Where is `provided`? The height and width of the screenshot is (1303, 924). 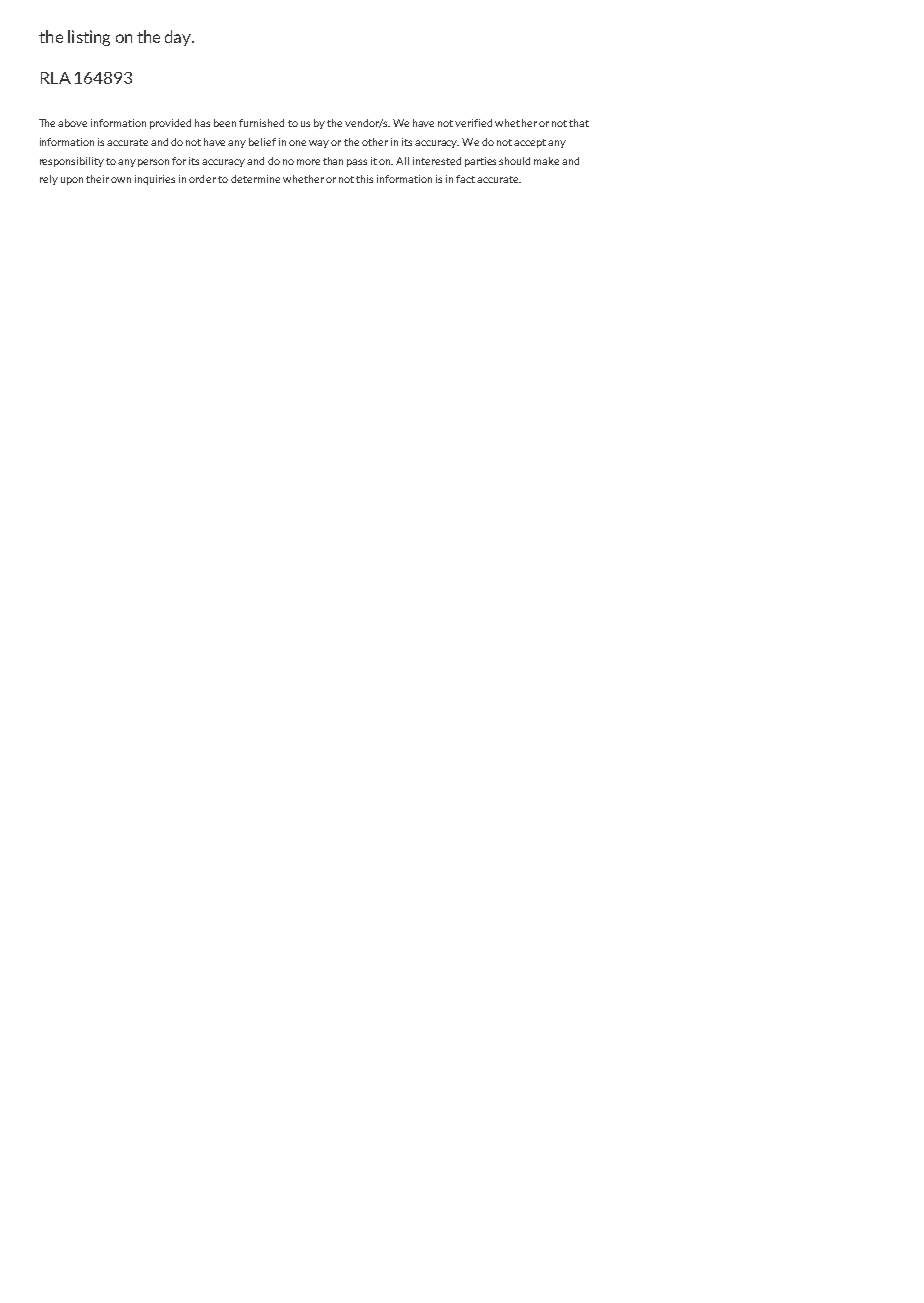
provided is located at coordinates (170, 124).
